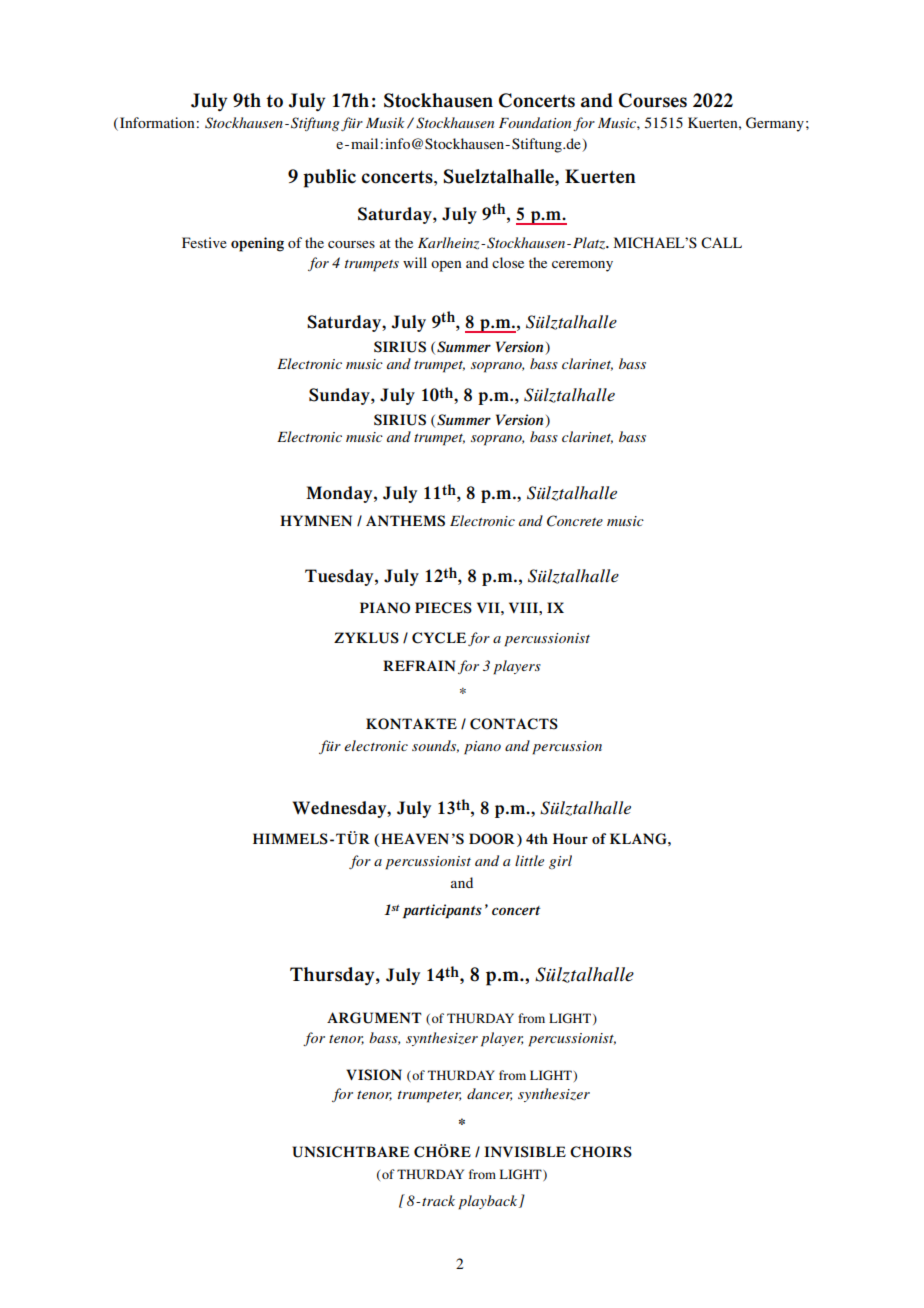 This document has width=924, height=1308. Describe the element at coordinates (340, 577) in the document. I see `Tuesday` at that location.
